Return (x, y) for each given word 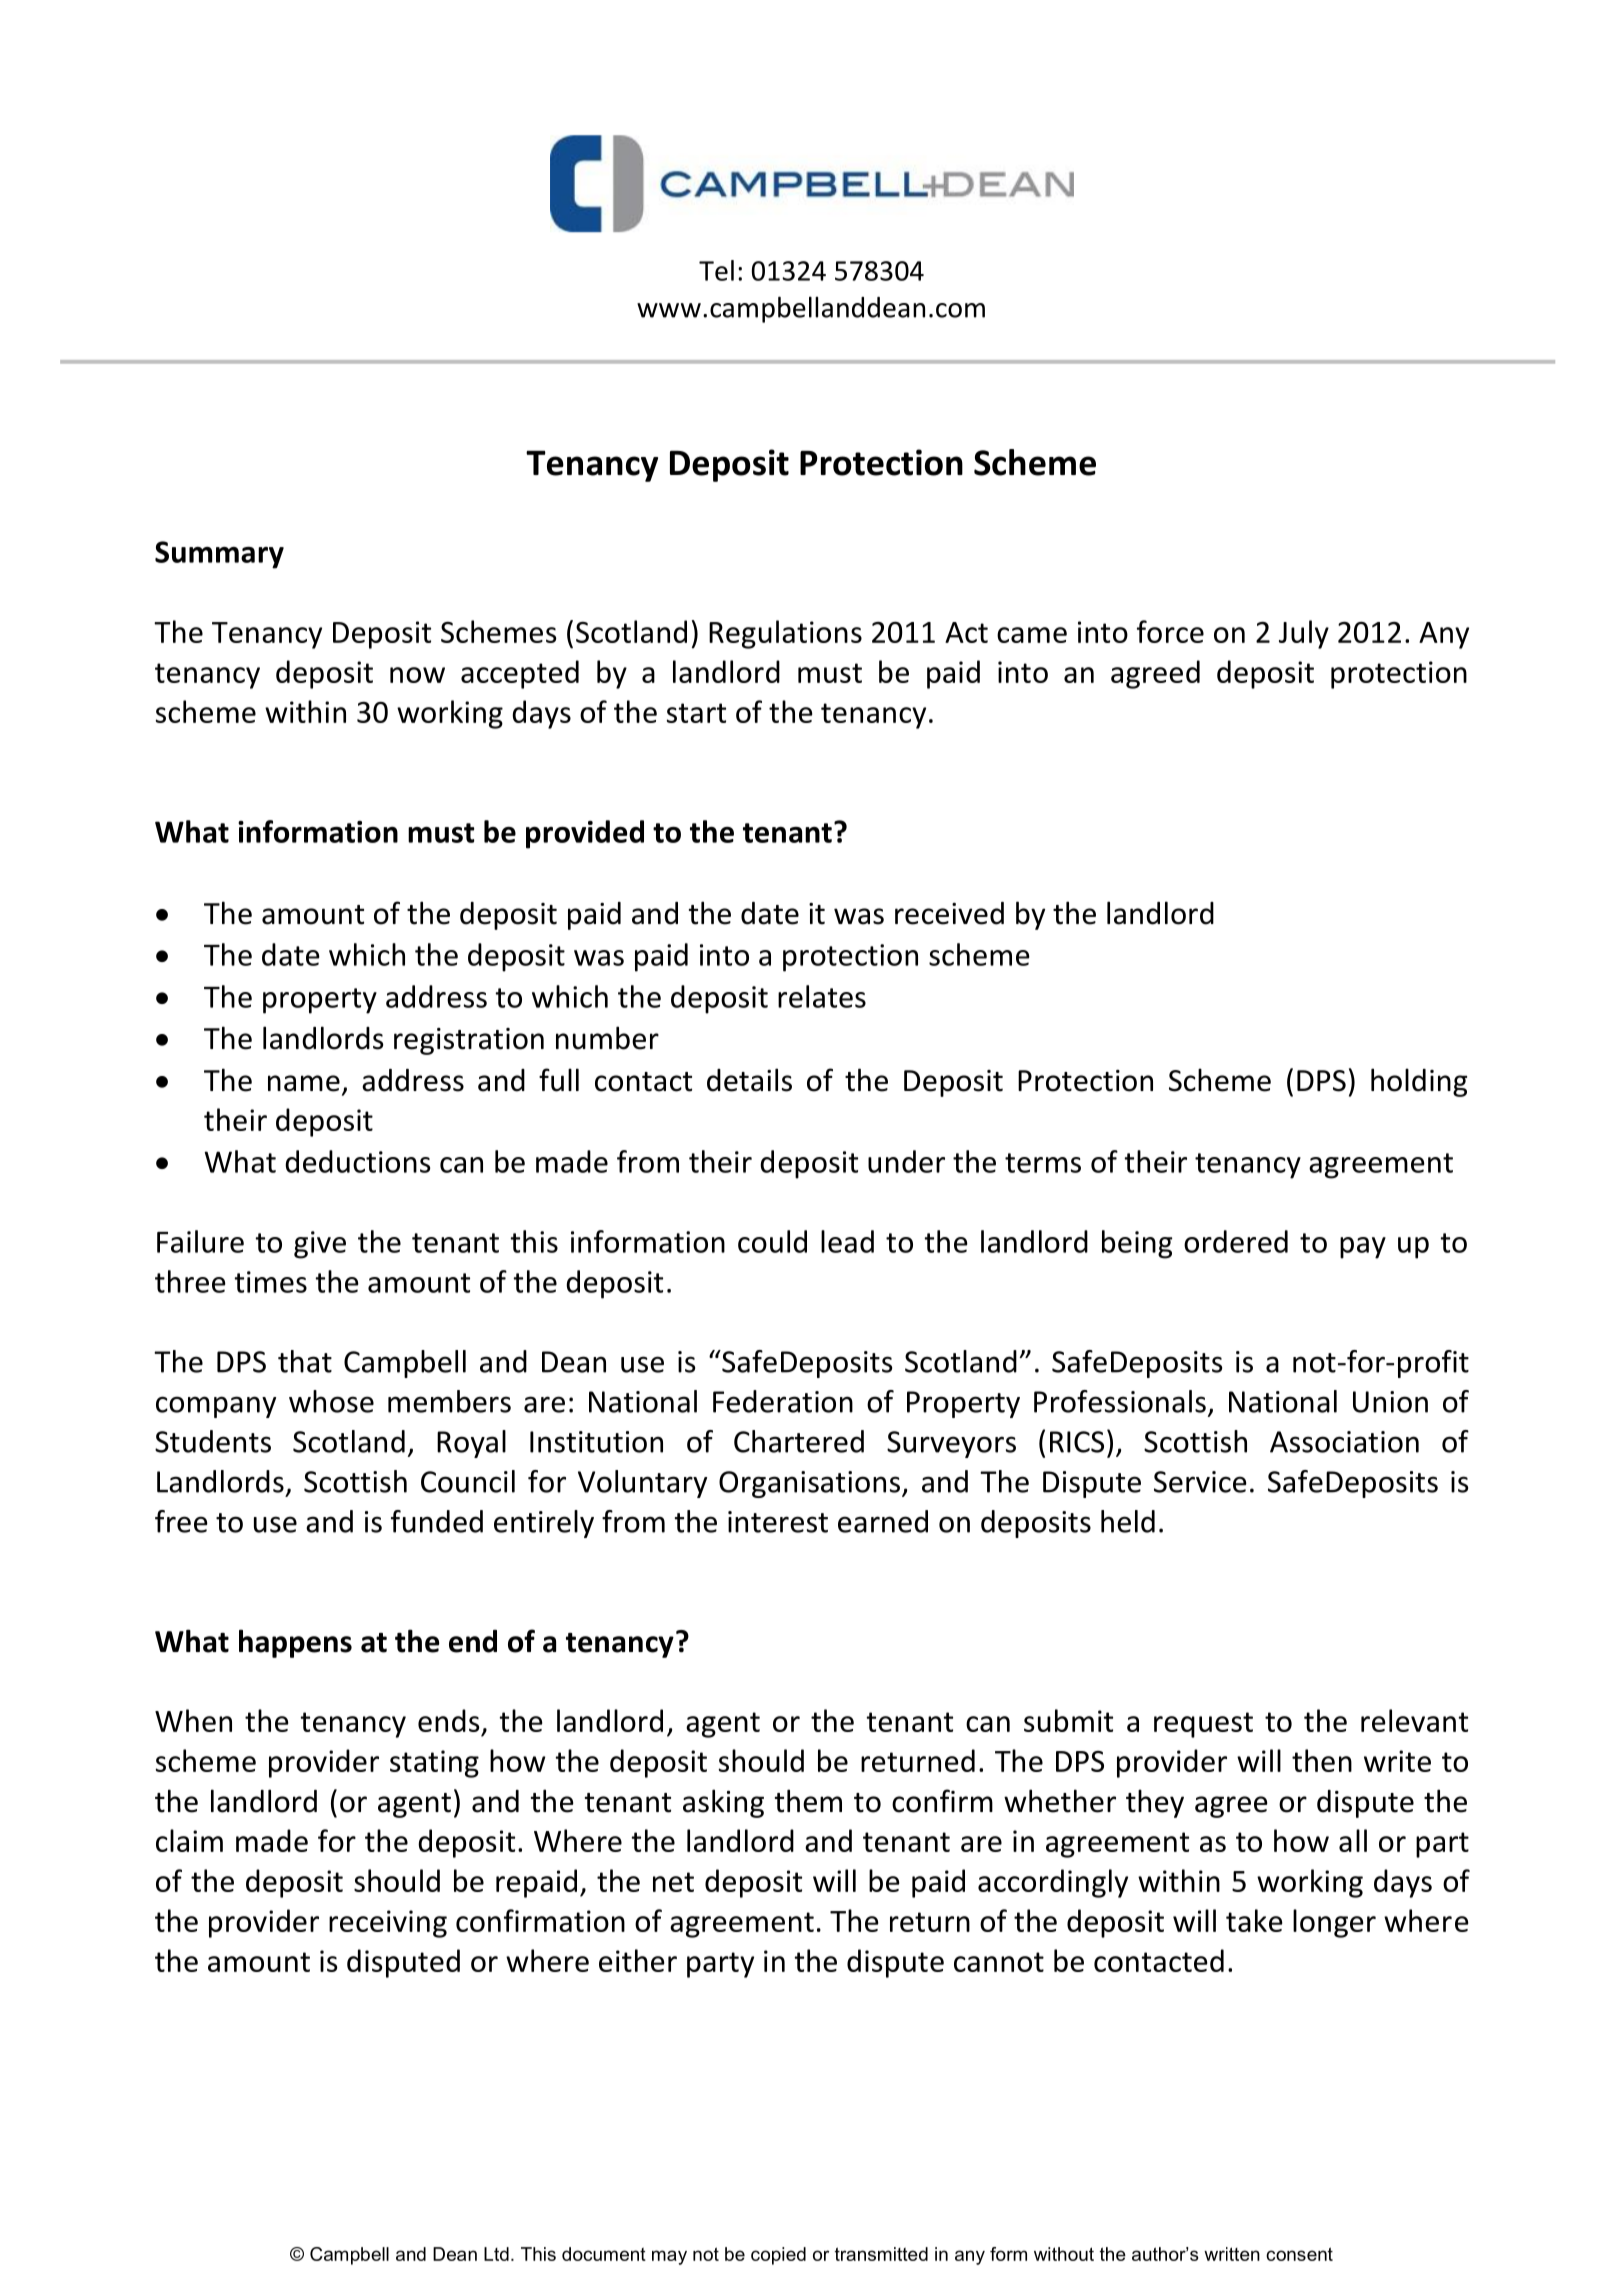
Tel (716, 270)
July (1304, 634)
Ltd (496, 2254)
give (320, 1245)
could (772, 1241)
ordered (1236, 1241)
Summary (219, 555)
